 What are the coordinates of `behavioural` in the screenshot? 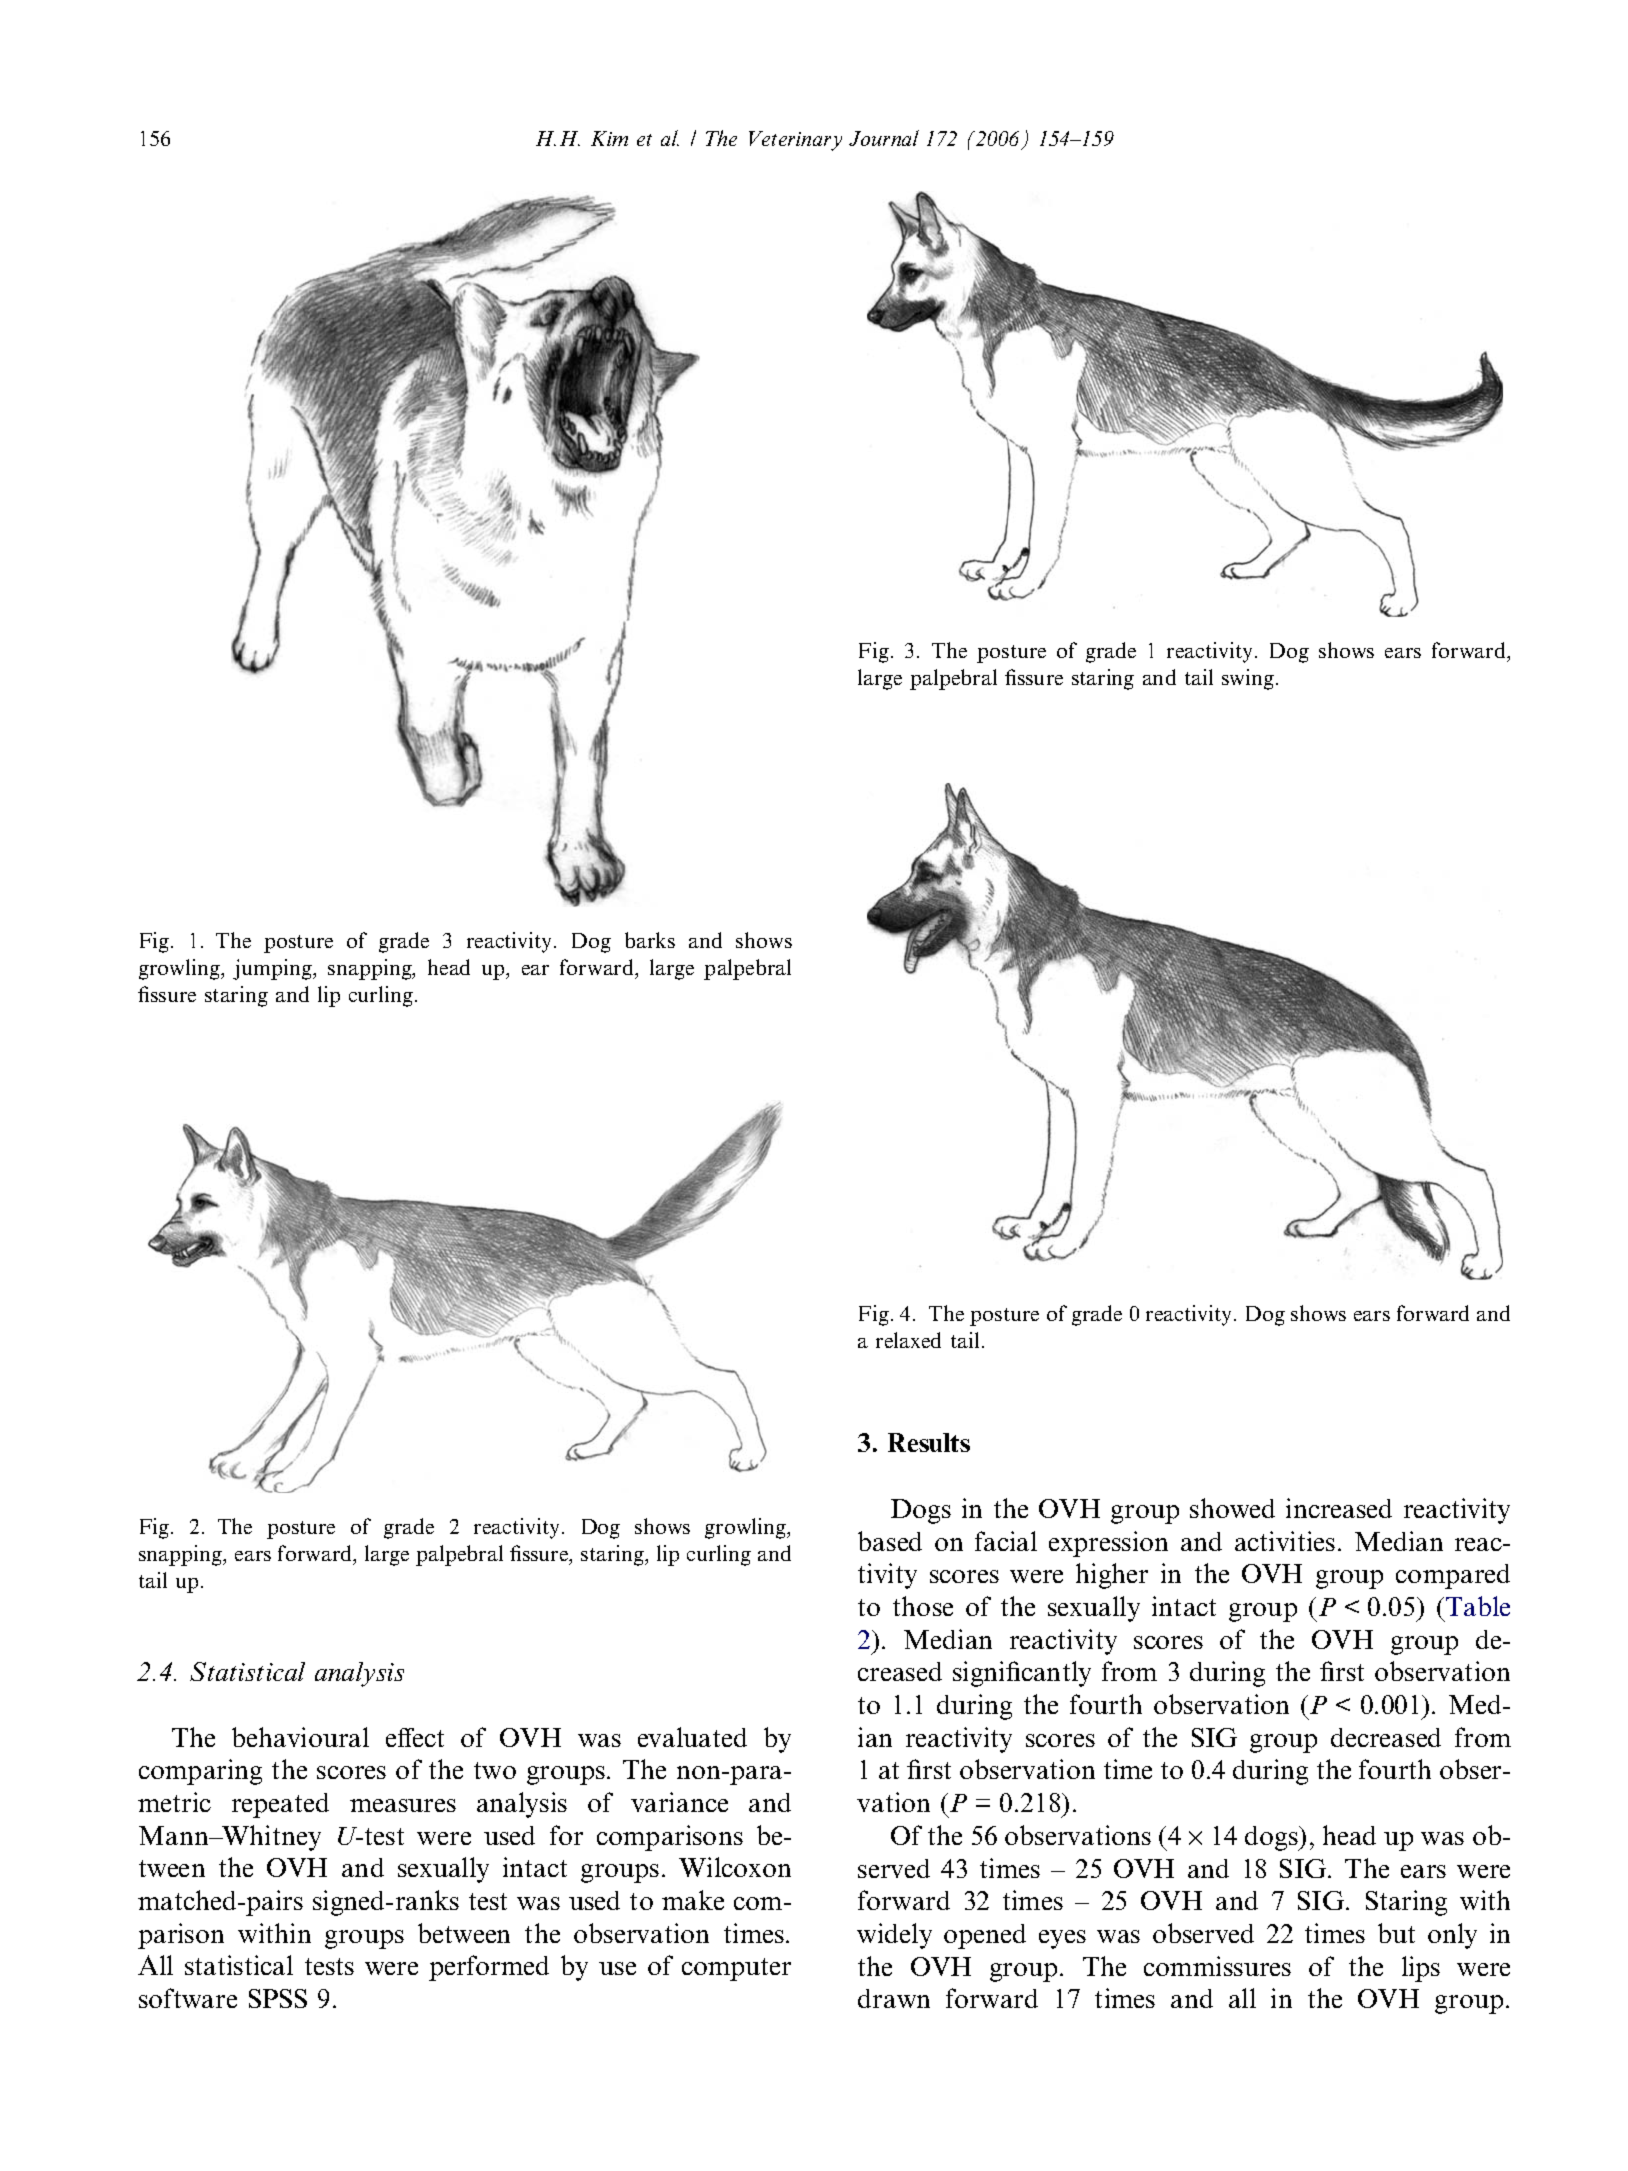 It's located at (300, 1737).
